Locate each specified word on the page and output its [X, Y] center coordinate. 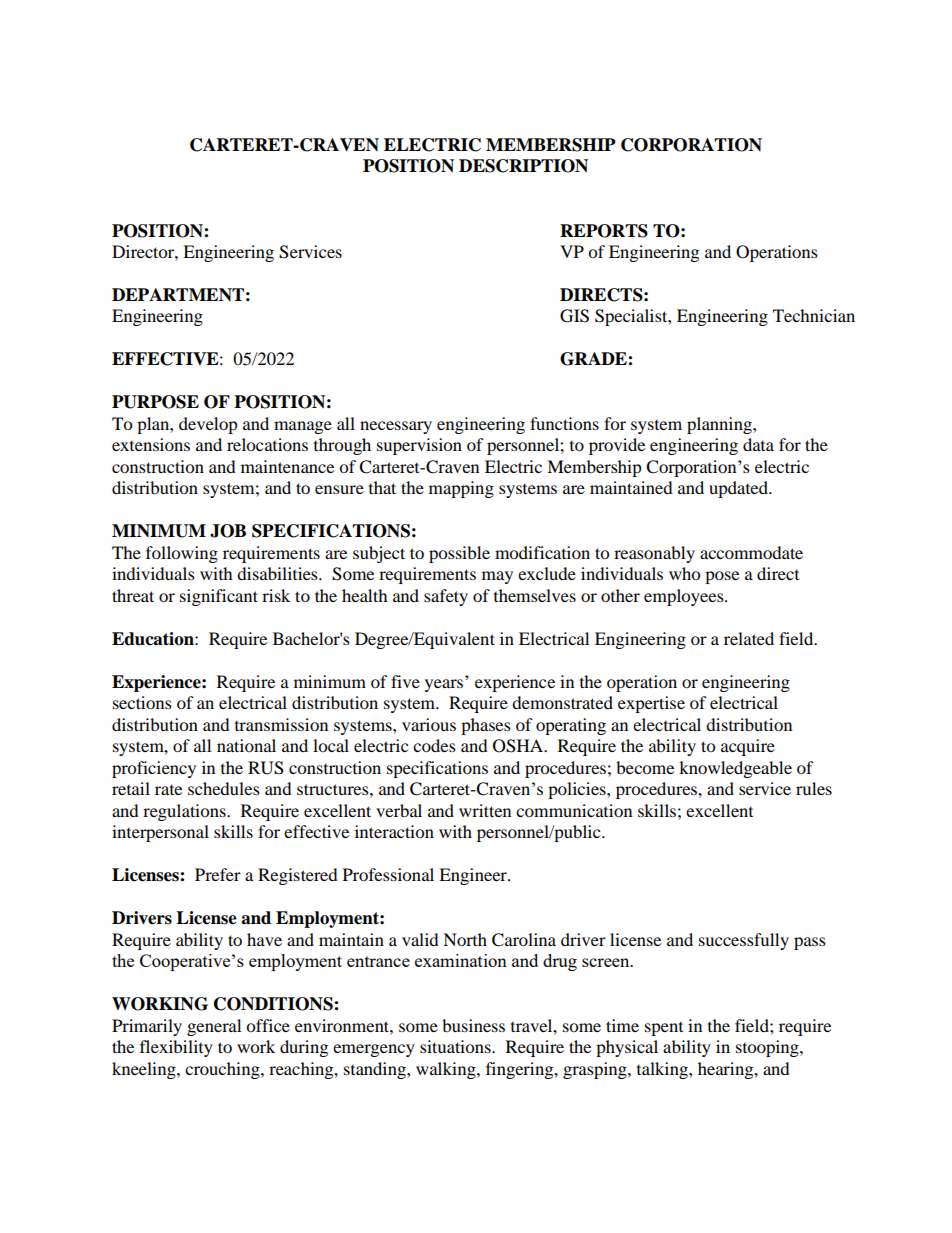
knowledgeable [735, 769]
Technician [814, 315]
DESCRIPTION [523, 166]
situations [456, 1046]
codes [434, 745]
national [246, 745]
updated [739, 489]
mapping [461, 489]
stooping [768, 1048]
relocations [267, 444]
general [214, 1027]
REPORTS [604, 231]
